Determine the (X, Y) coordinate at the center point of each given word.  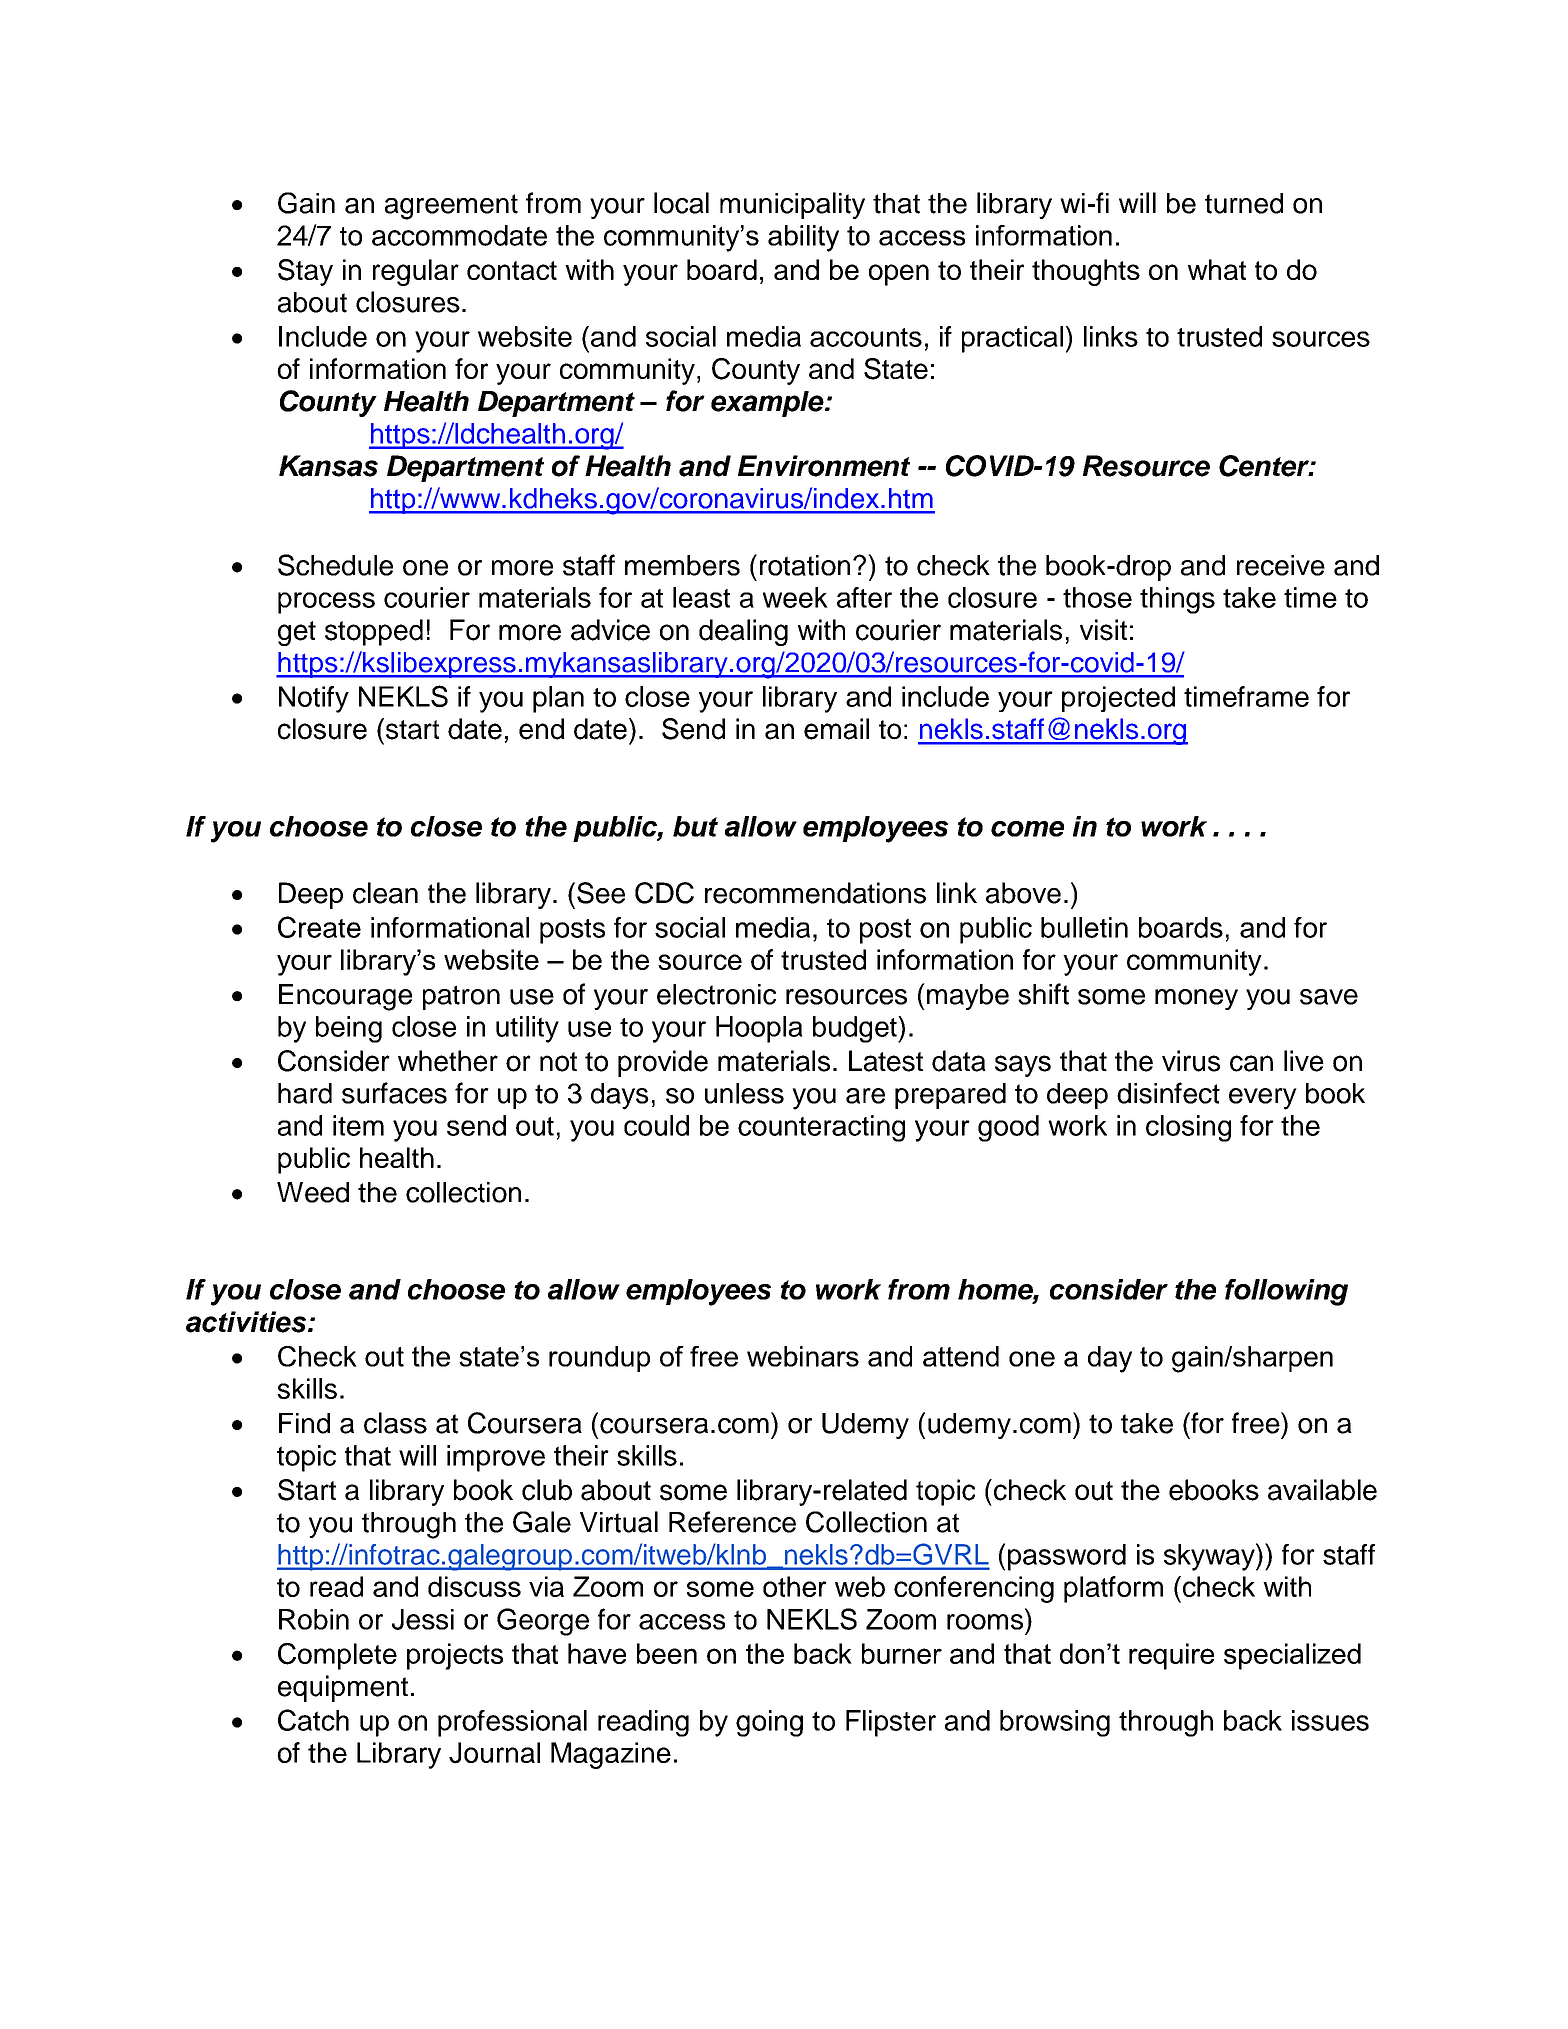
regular (416, 272)
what (1217, 269)
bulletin (1084, 927)
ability (803, 238)
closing (1188, 1128)
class (395, 1423)
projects (455, 1656)
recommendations (815, 893)
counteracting (821, 1128)
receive (1281, 565)
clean (385, 893)
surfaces (394, 1093)
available (1322, 1490)
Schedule (335, 565)
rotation (805, 565)
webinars (803, 1356)
